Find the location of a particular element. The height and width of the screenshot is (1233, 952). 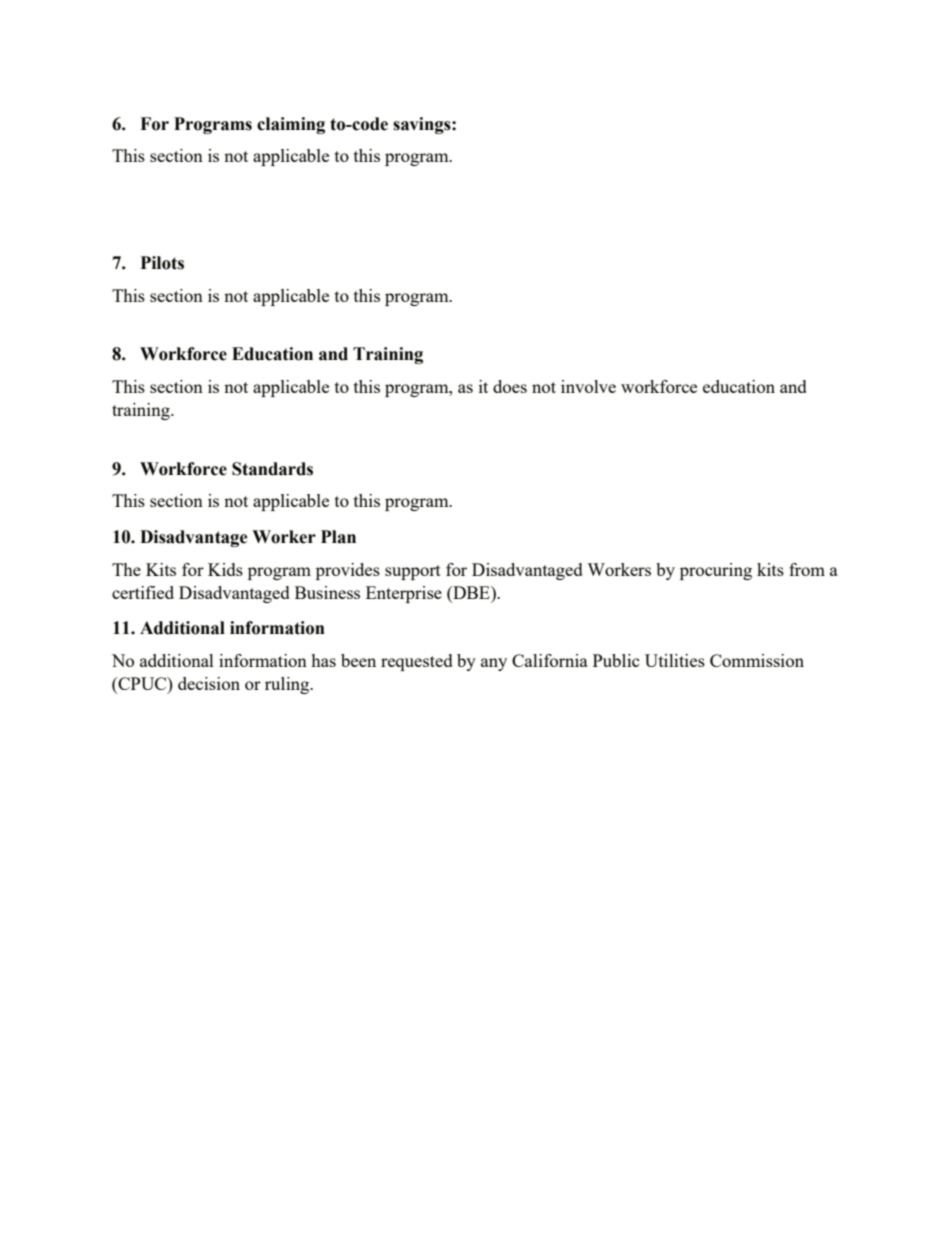

decision is located at coordinates (209, 683).
